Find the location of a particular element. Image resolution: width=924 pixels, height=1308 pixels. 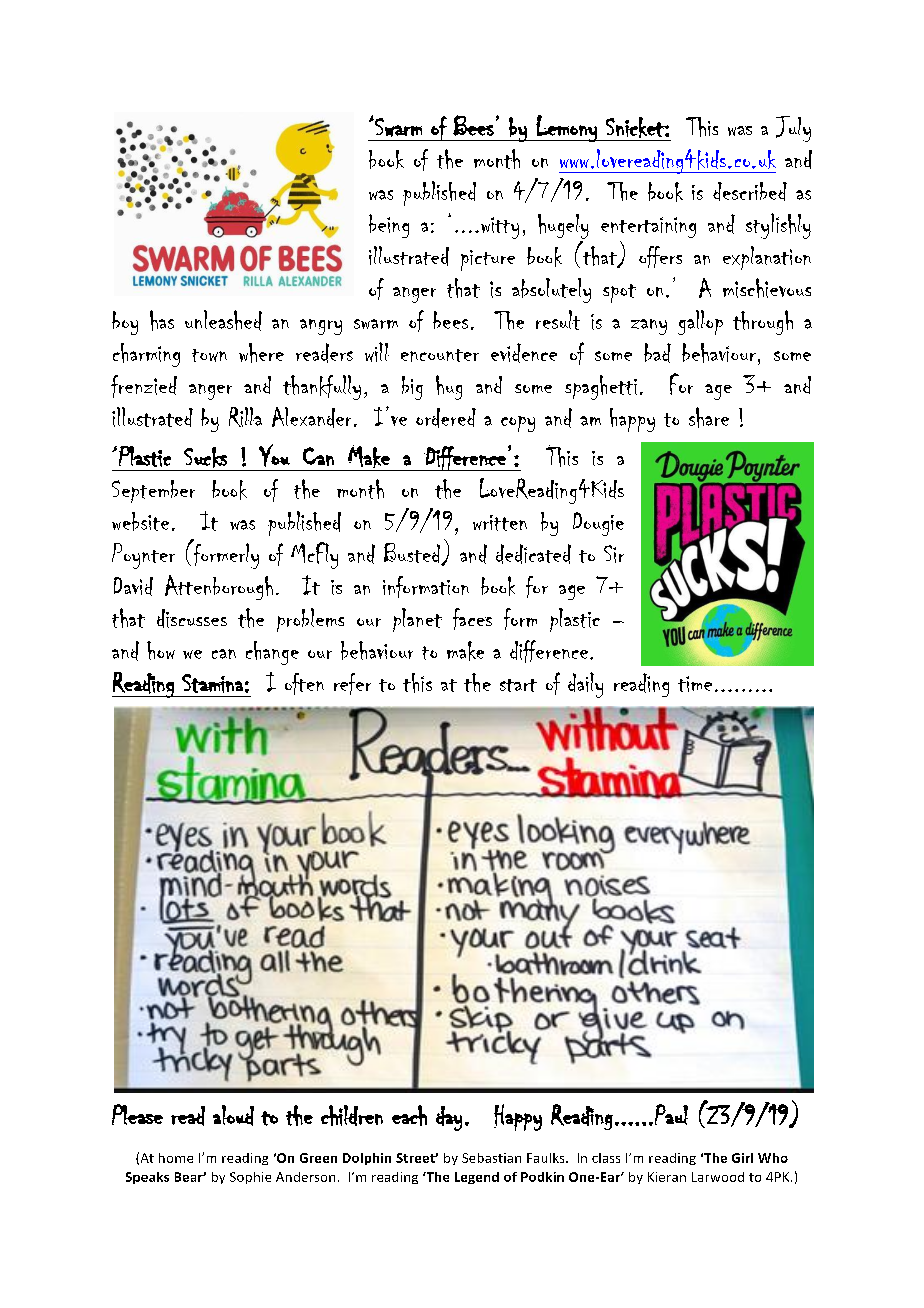

home is located at coordinates (176, 1158).
